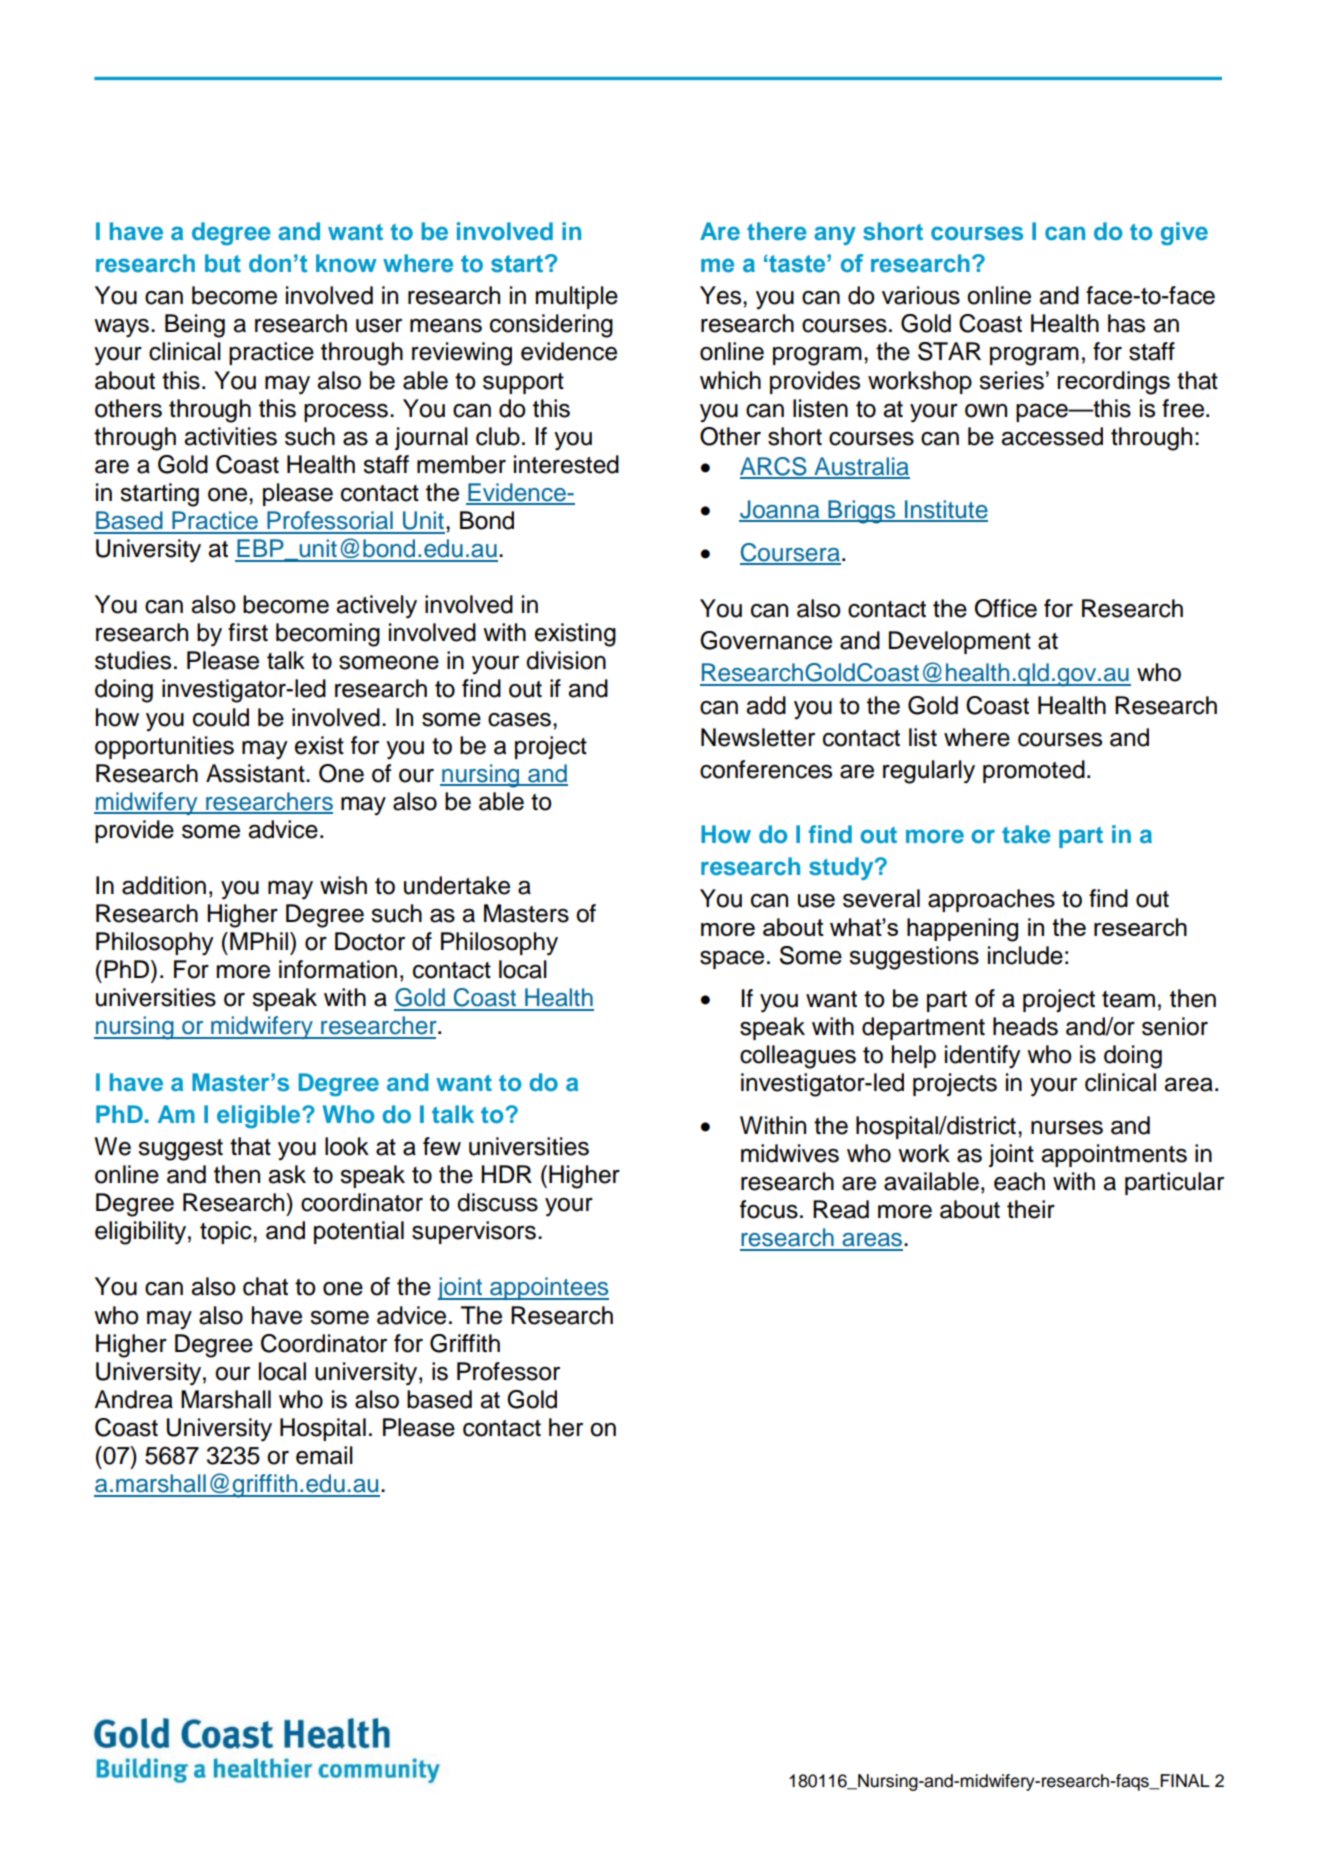 The image size is (1320, 1869). I want to click on their, so click(1031, 1209).
